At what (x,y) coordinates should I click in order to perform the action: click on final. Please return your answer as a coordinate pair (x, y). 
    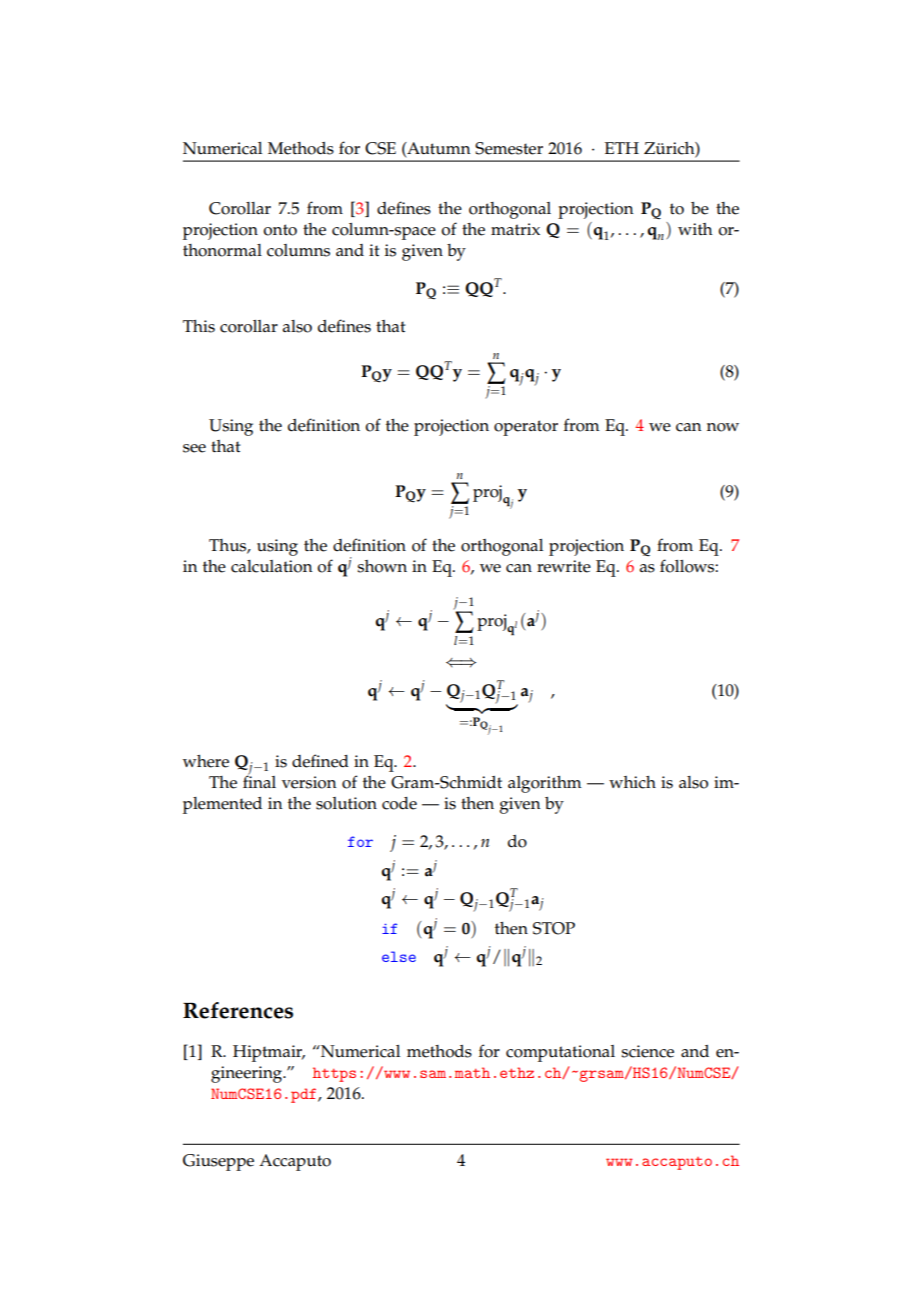
    Looking at the image, I should click on (259, 780).
